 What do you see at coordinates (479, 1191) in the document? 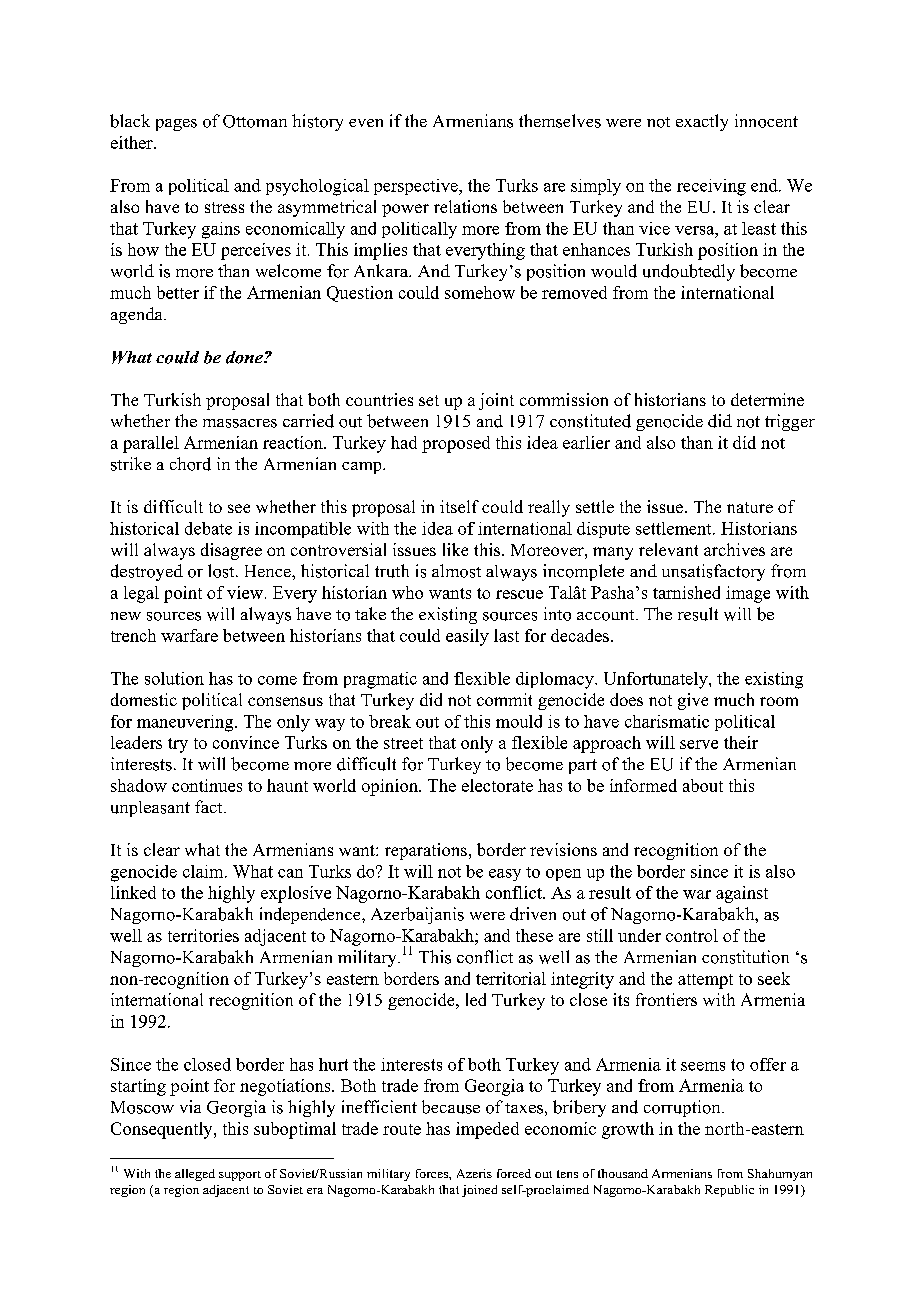
I see `joined` at bounding box center [479, 1191].
